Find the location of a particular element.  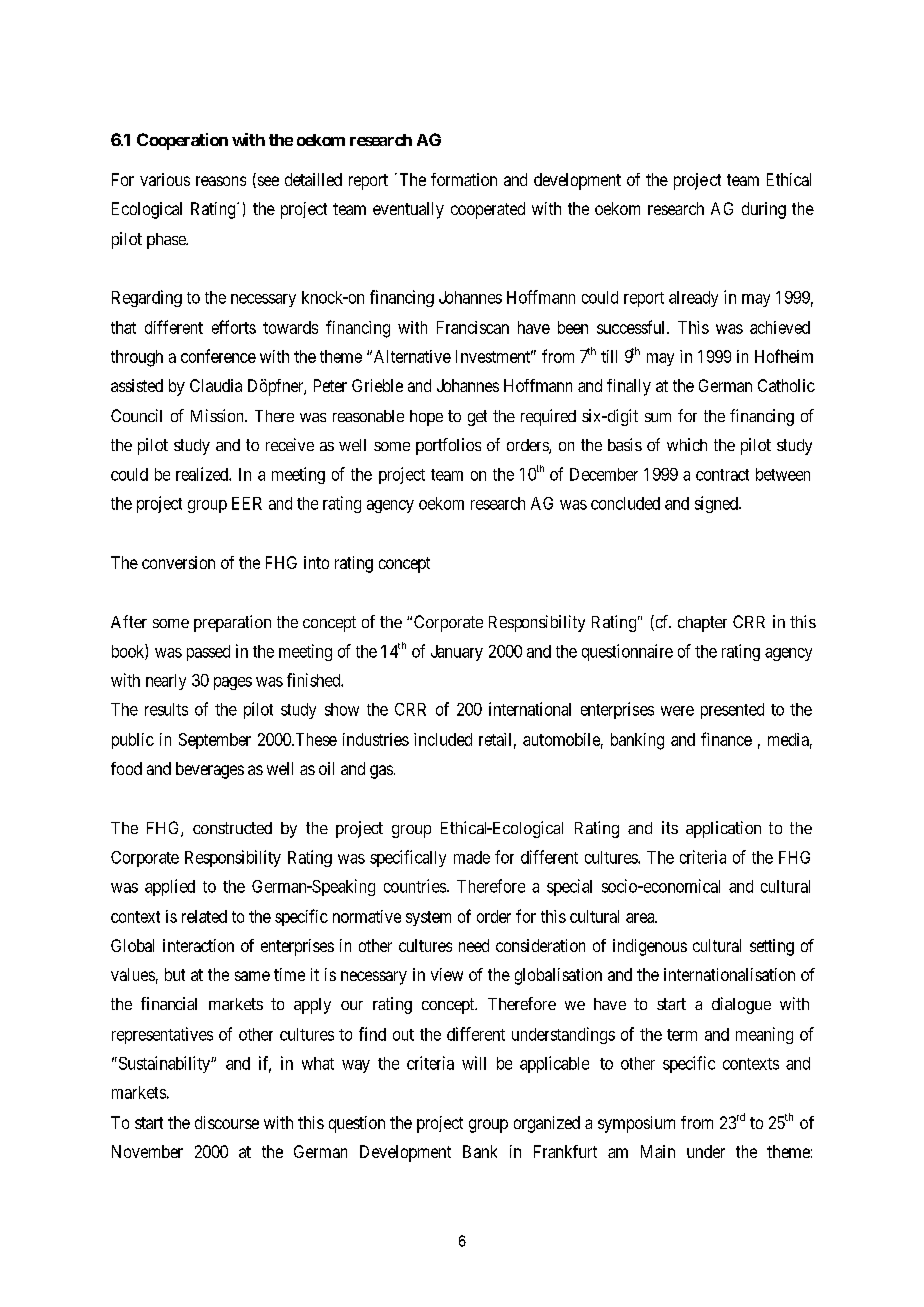

discourse is located at coordinates (227, 1122).
